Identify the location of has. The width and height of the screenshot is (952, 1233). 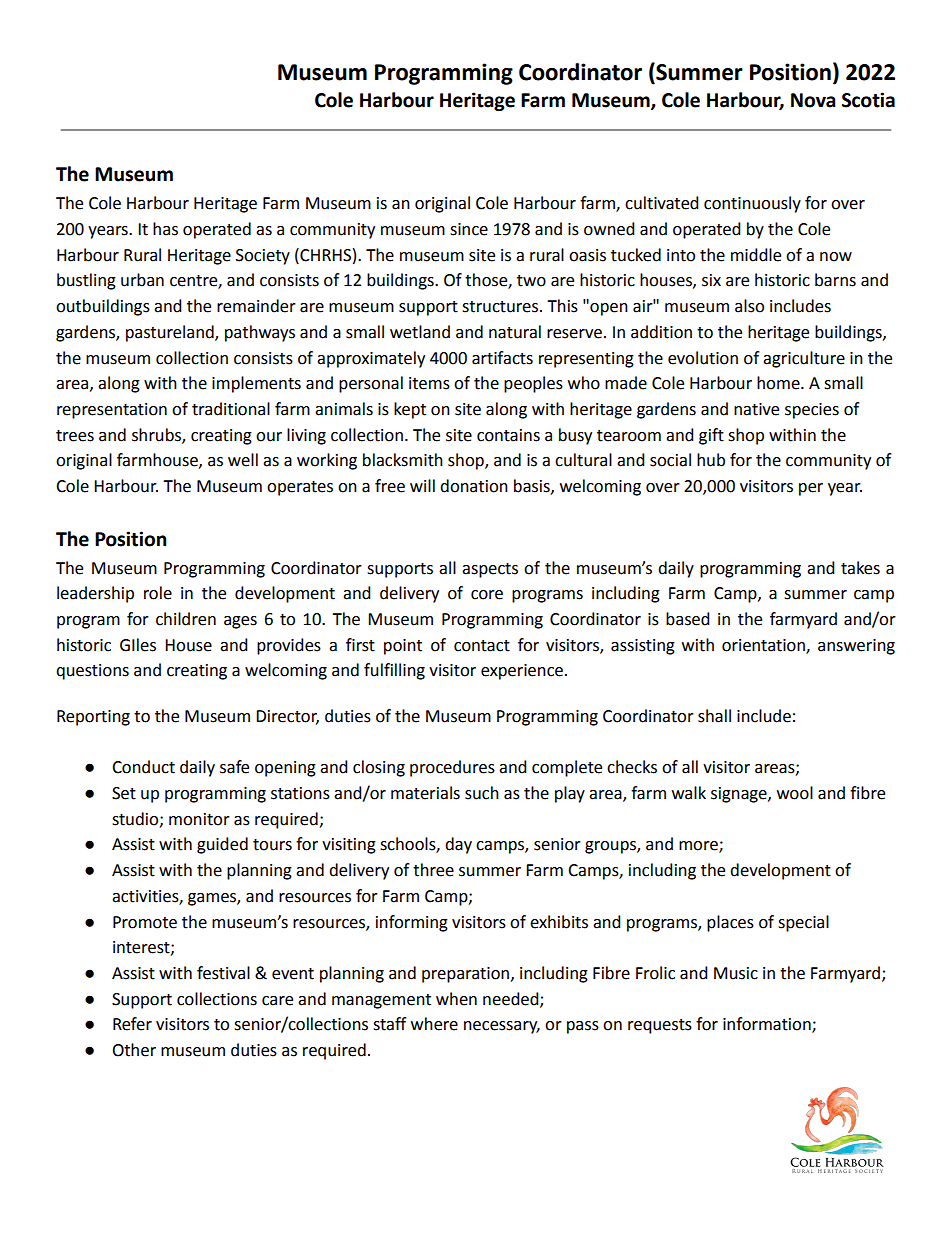
(165, 229).
